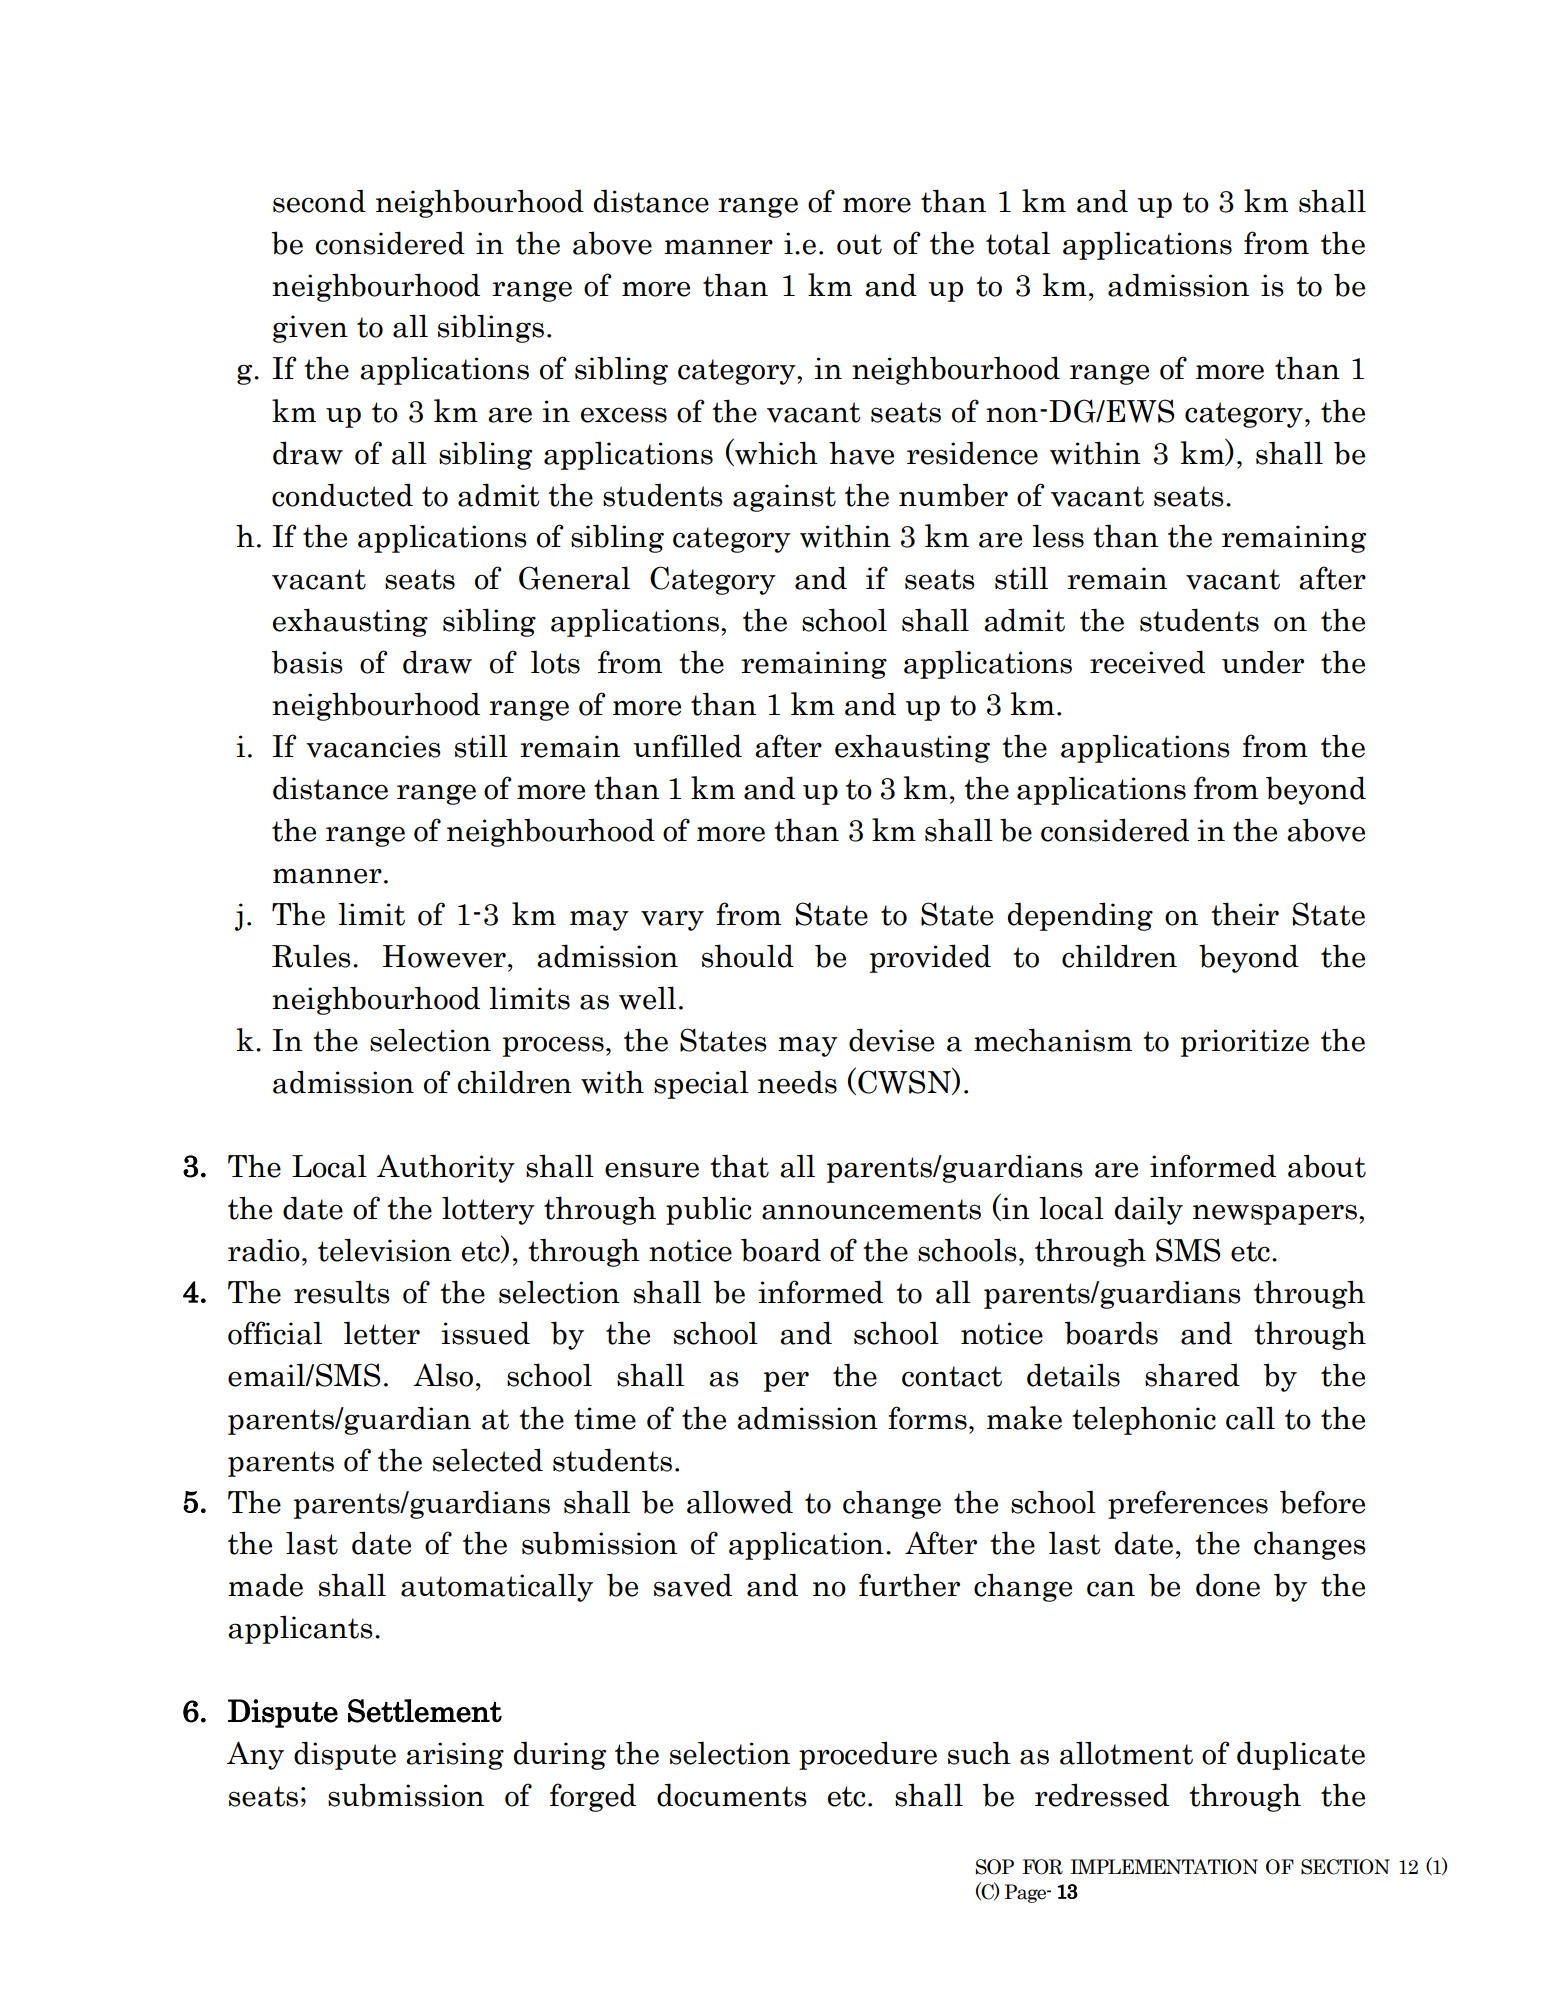 Image resolution: width=1548 pixels, height=2003 pixels. I want to click on However, so click(444, 956).
